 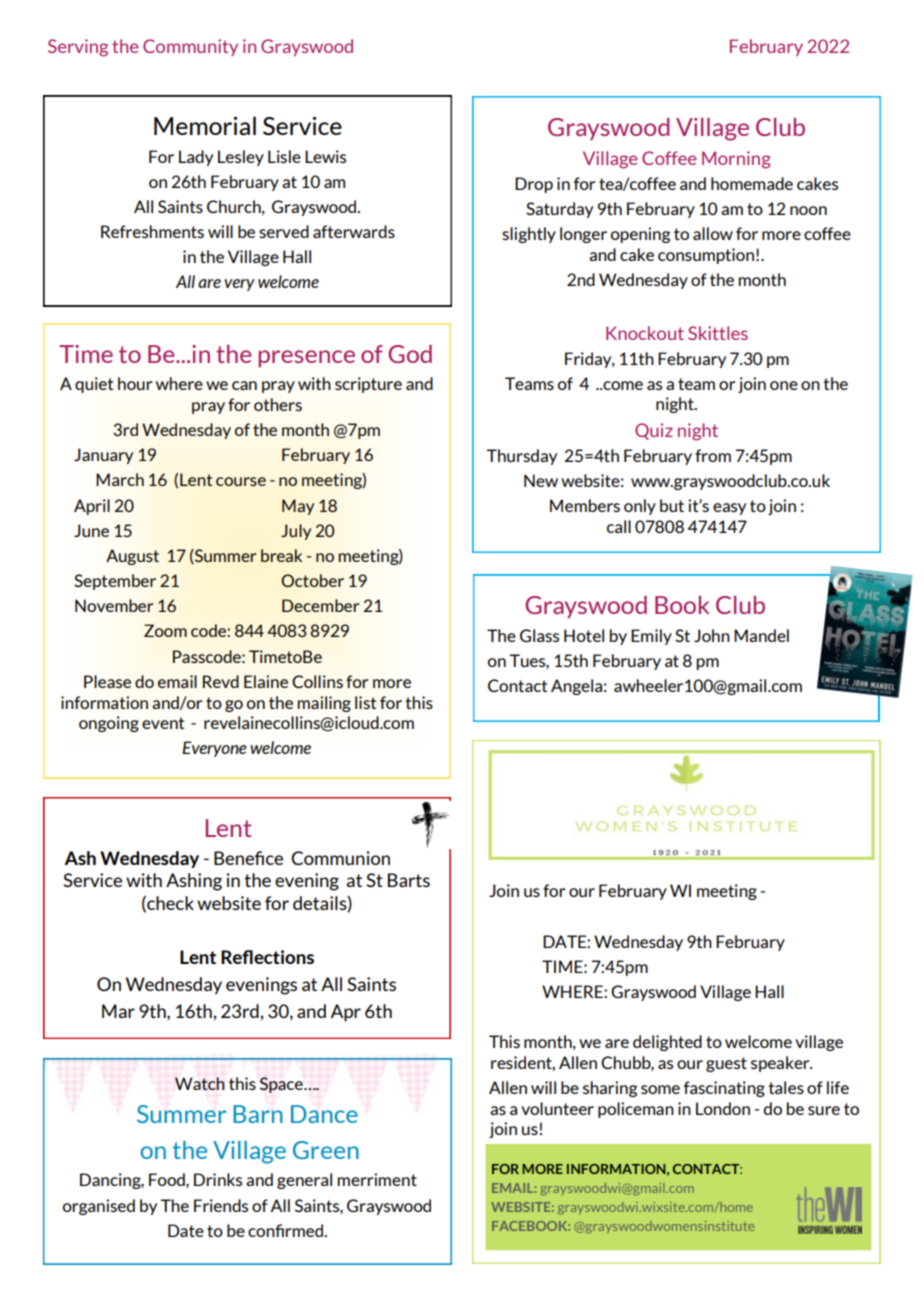 I want to click on March, so click(x=120, y=479).
